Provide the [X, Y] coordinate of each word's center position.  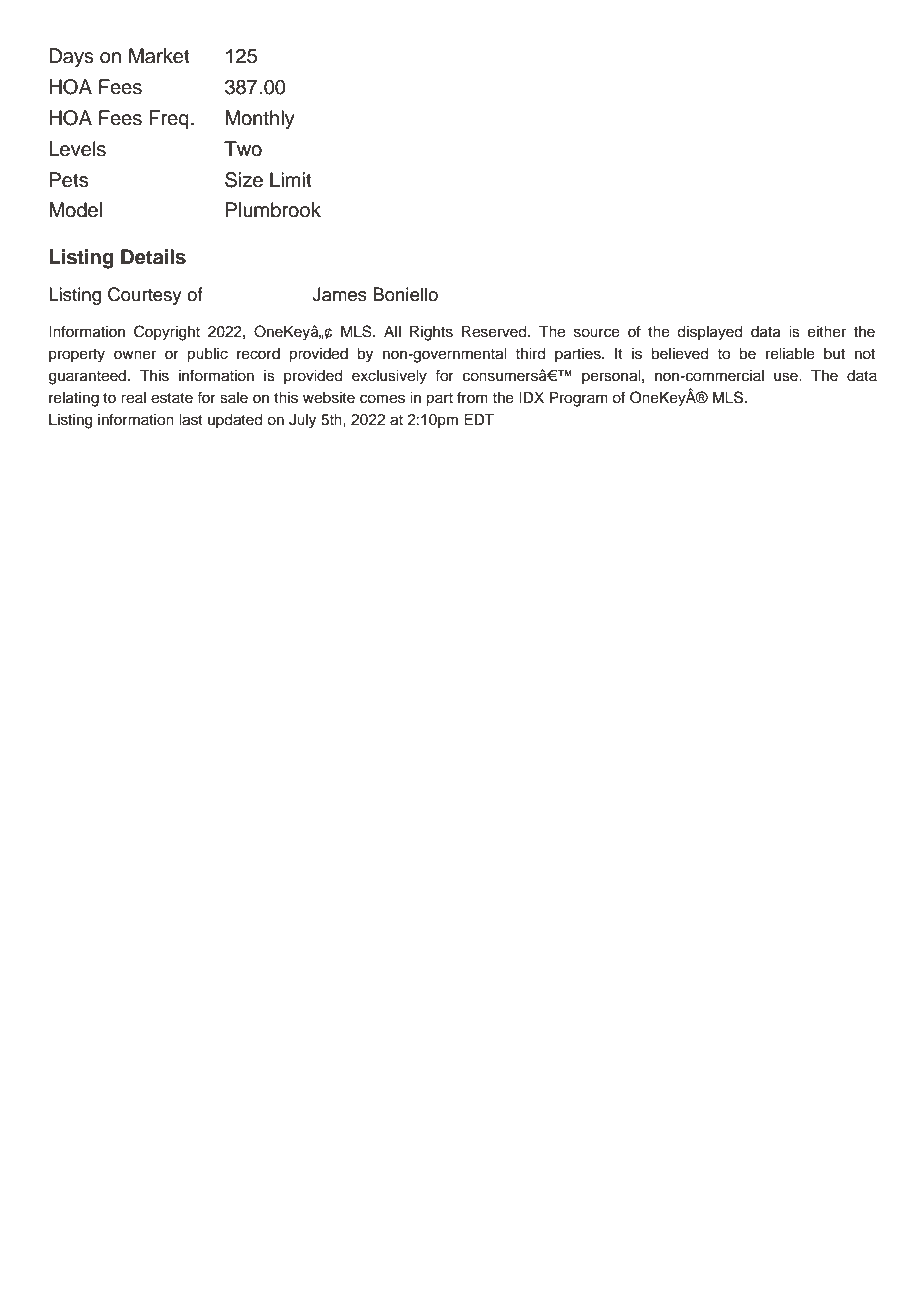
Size [244, 180]
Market [159, 56]
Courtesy [145, 296]
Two [243, 149]
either [827, 332]
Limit [291, 179]
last [191, 420]
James [339, 294]
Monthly [260, 120]
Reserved [495, 332]
